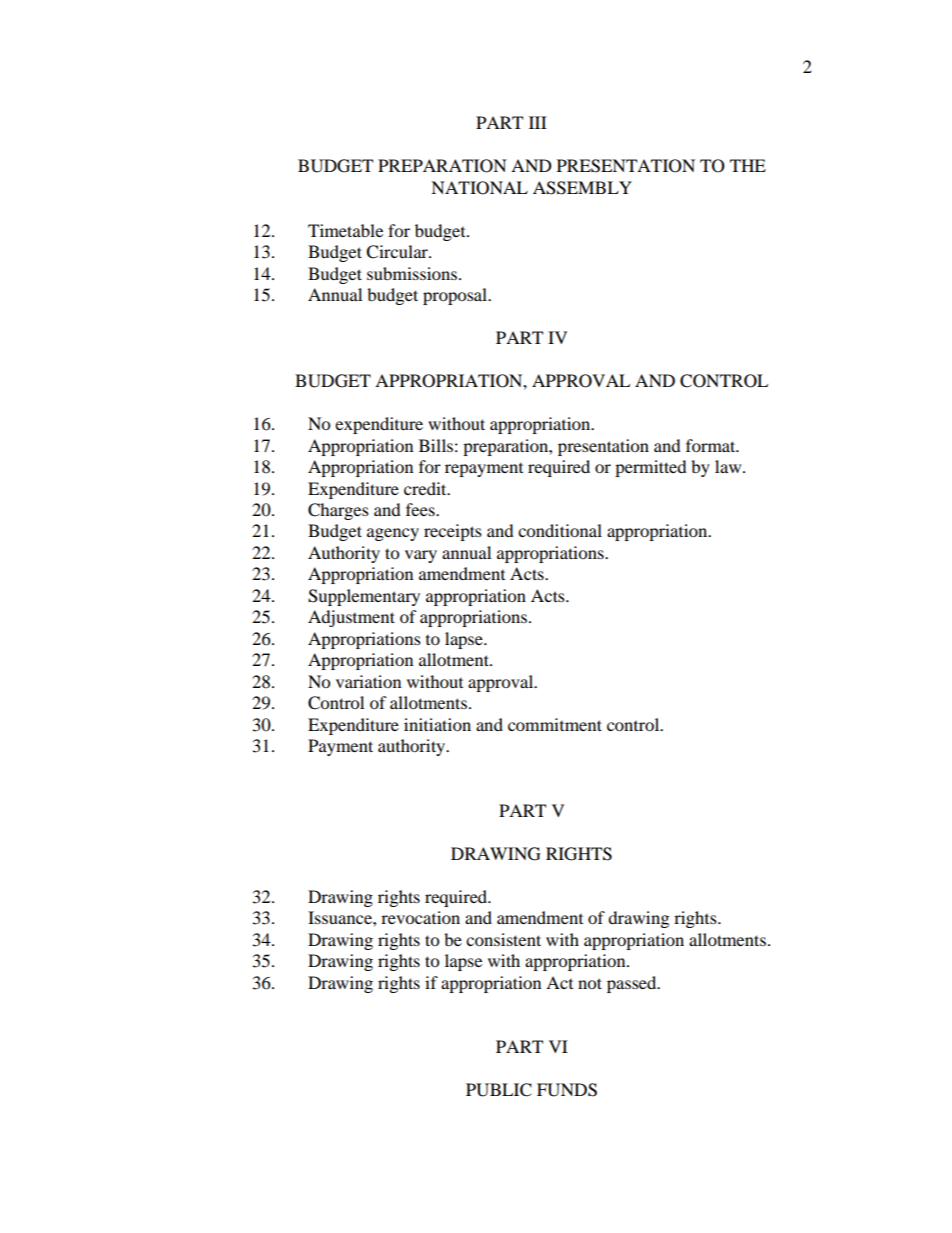 The image size is (952, 1233). What do you see at coordinates (538, 122) in the screenshot?
I see `III` at bounding box center [538, 122].
